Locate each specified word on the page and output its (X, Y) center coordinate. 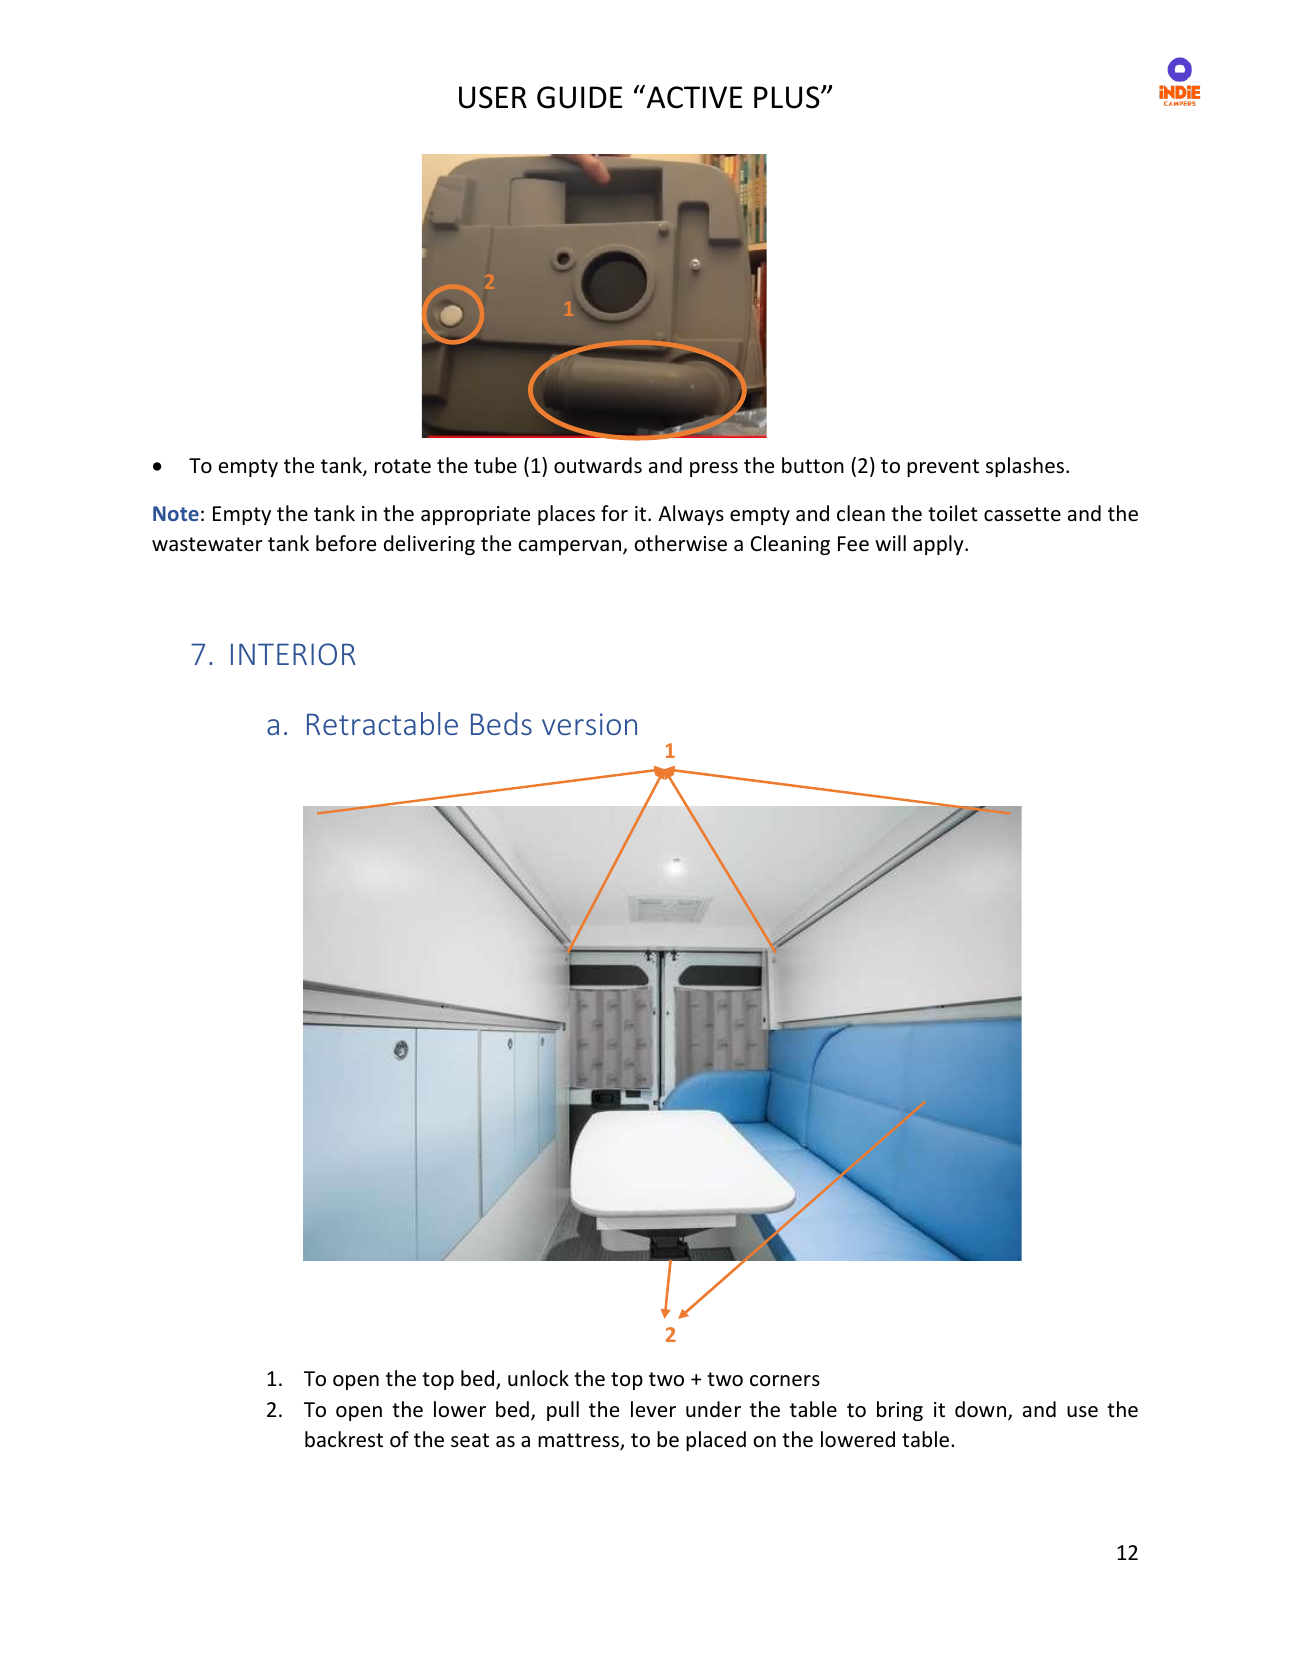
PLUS (788, 97)
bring (900, 1411)
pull (563, 1411)
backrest (344, 1439)
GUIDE (579, 97)
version (589, 724)
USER (493, 97)
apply (939, 545)
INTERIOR (293, 654)
